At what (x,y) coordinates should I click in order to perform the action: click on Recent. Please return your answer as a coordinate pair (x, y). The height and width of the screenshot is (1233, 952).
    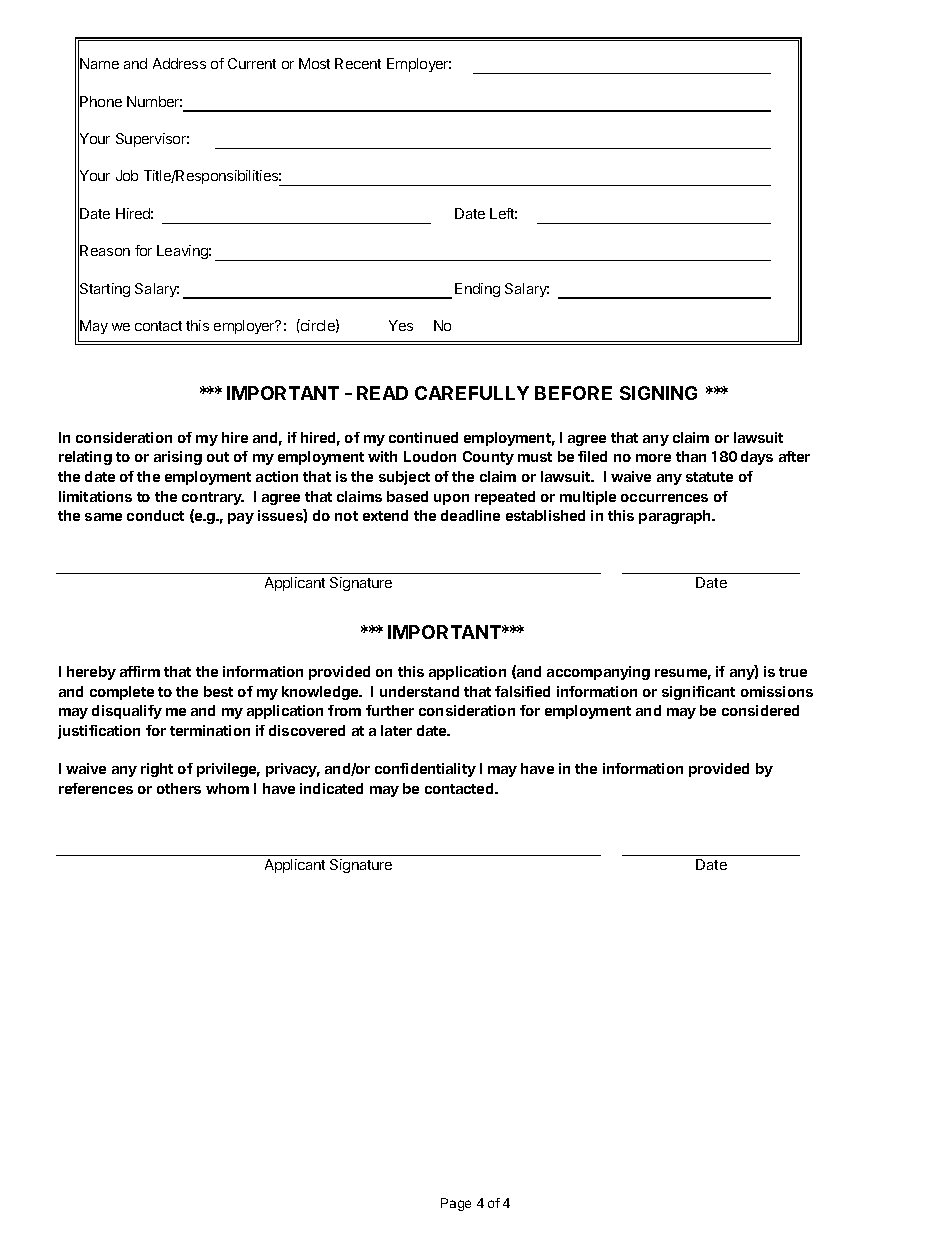
    Looking at the image, I should click on (358, 63).
